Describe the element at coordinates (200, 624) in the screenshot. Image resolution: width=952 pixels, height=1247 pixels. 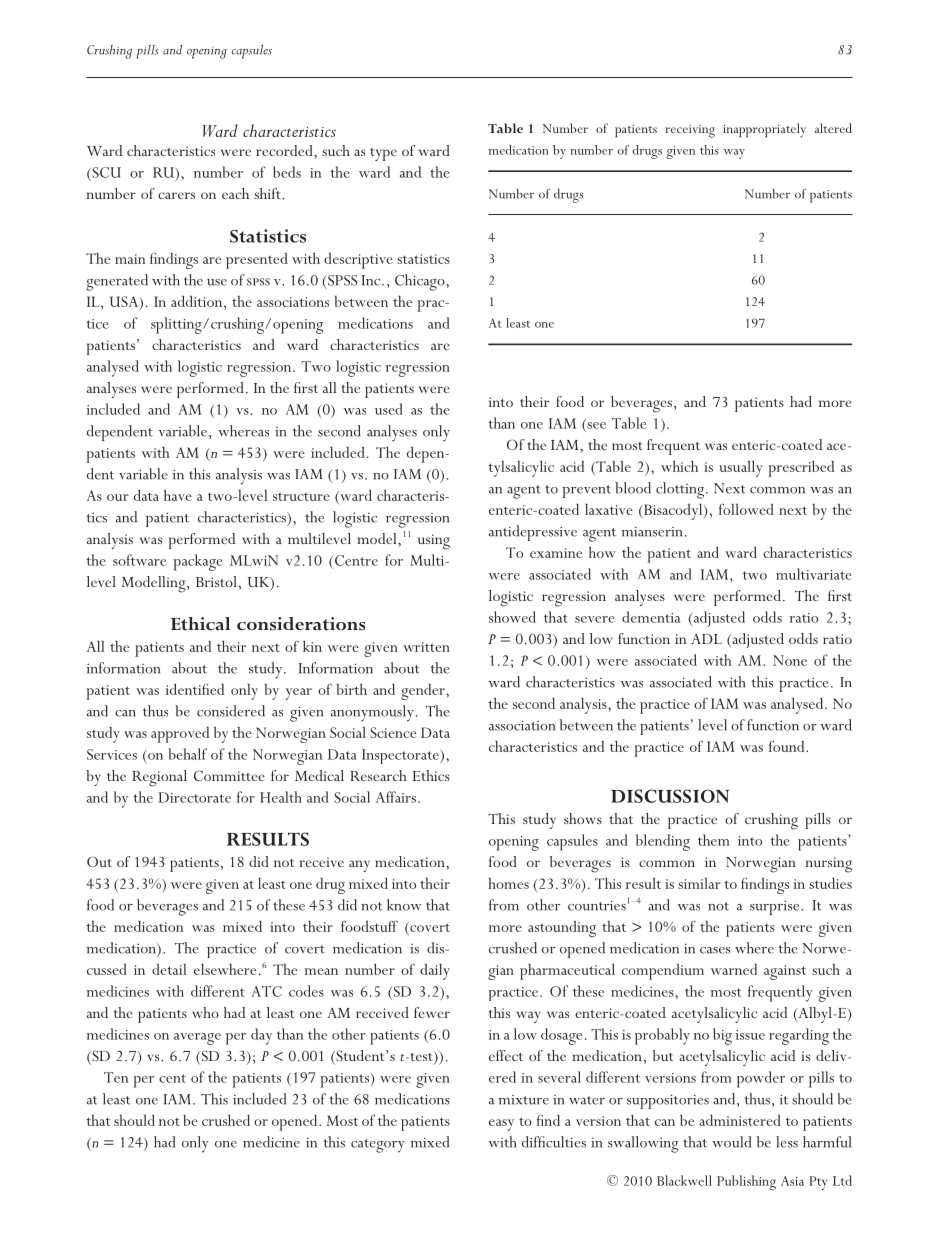
I see `Ethical` at that location.
